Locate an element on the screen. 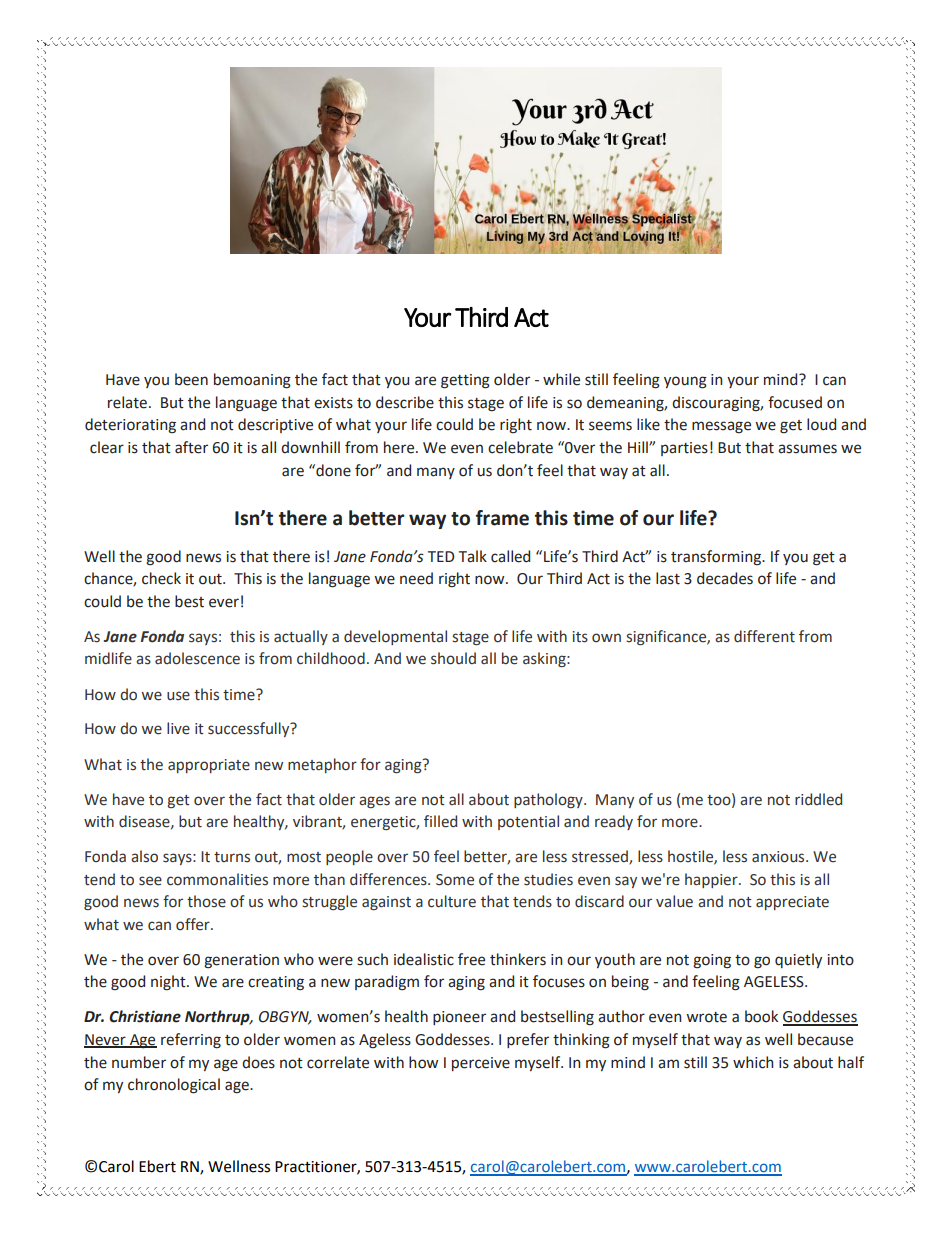 This screenshot has height=1233, width=952. riddled is located at coordinates (818, 799).
